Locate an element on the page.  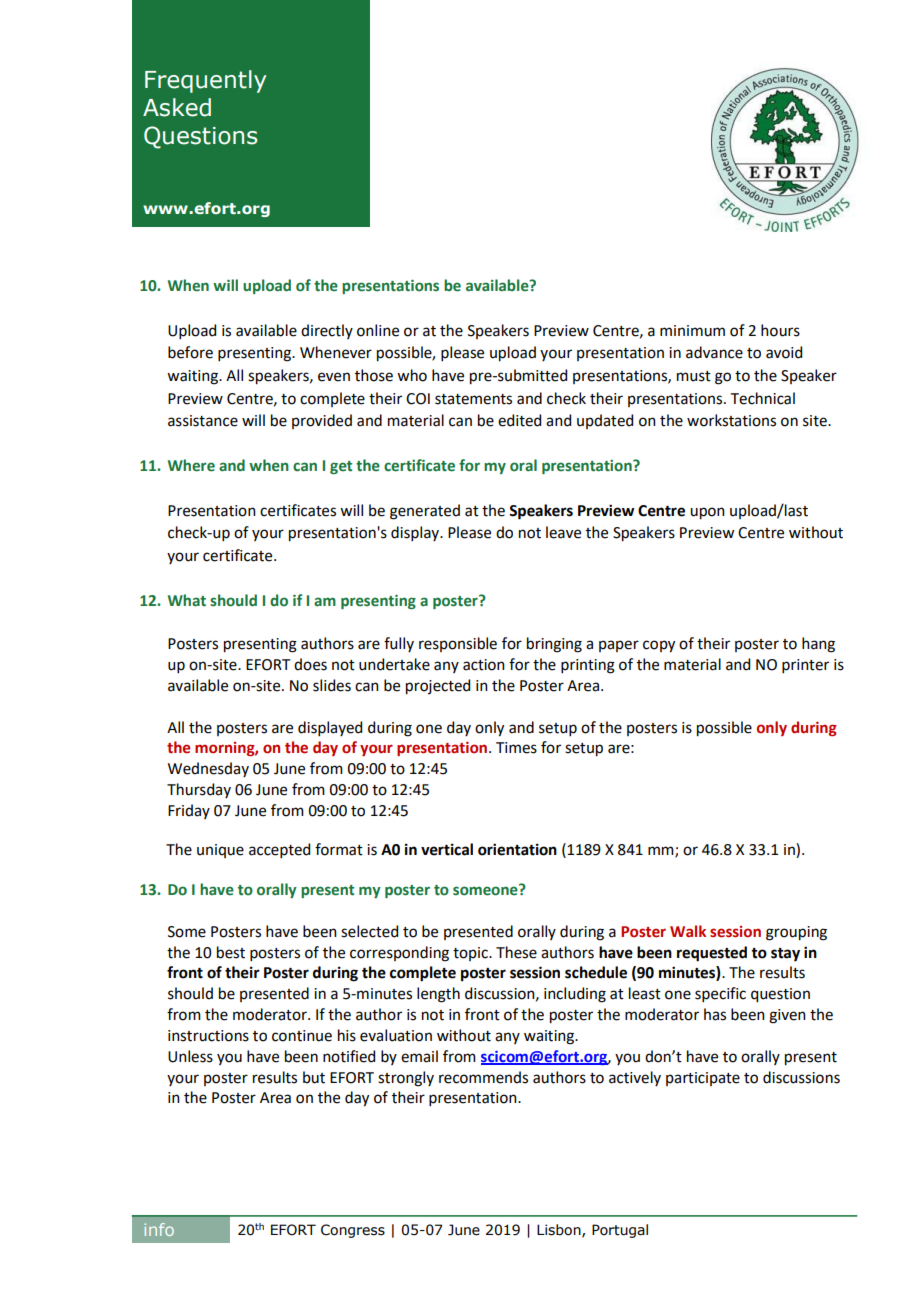
online is located at coordinates (378, 330).
